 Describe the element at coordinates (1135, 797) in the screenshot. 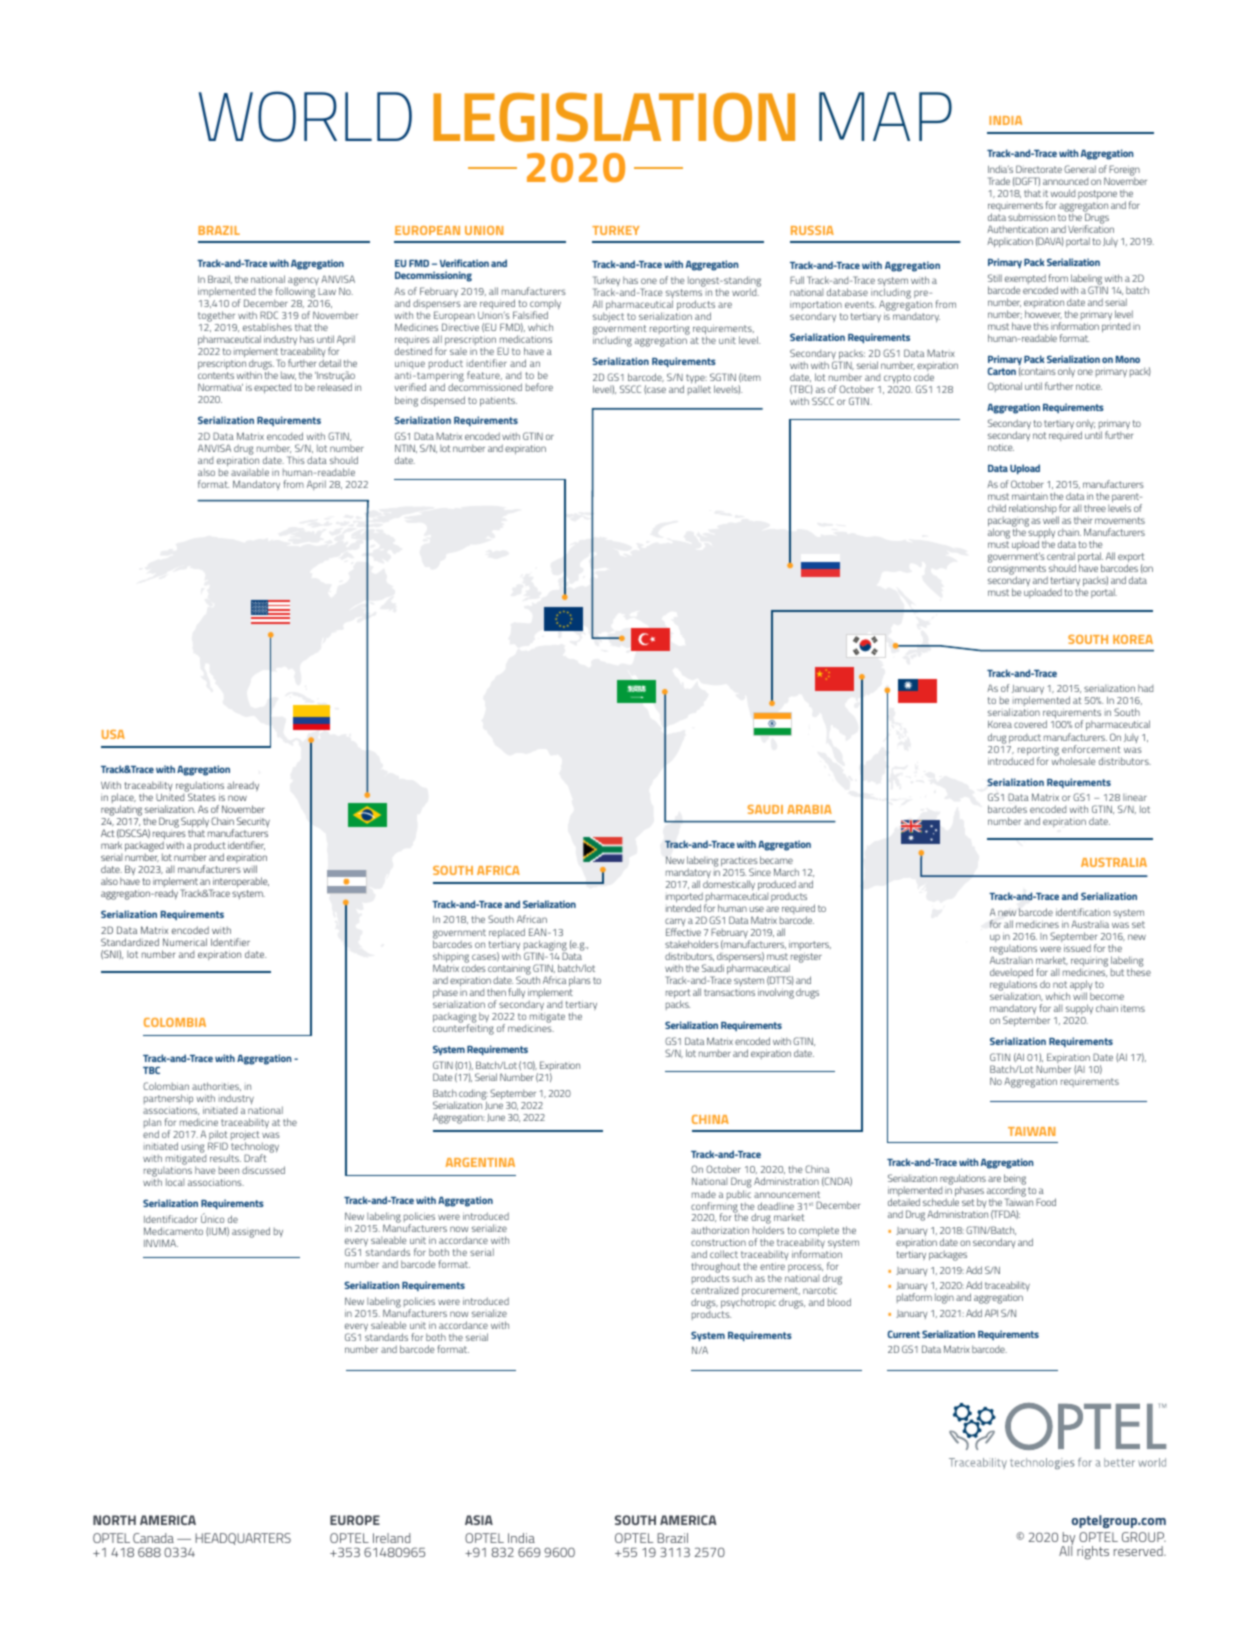

I see `linear` at that location.
